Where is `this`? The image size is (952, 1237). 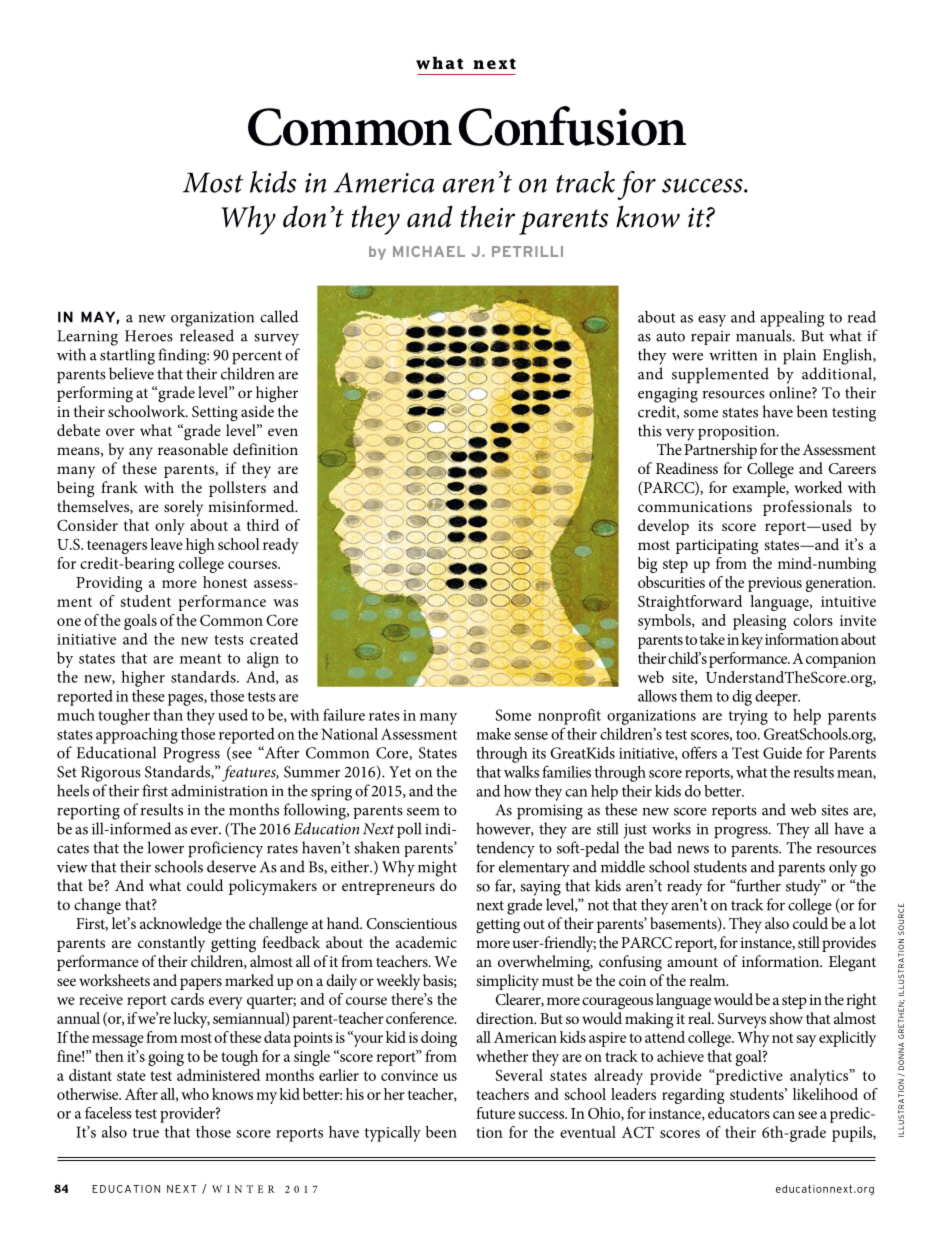
this is located at coordinates (650, 430).
